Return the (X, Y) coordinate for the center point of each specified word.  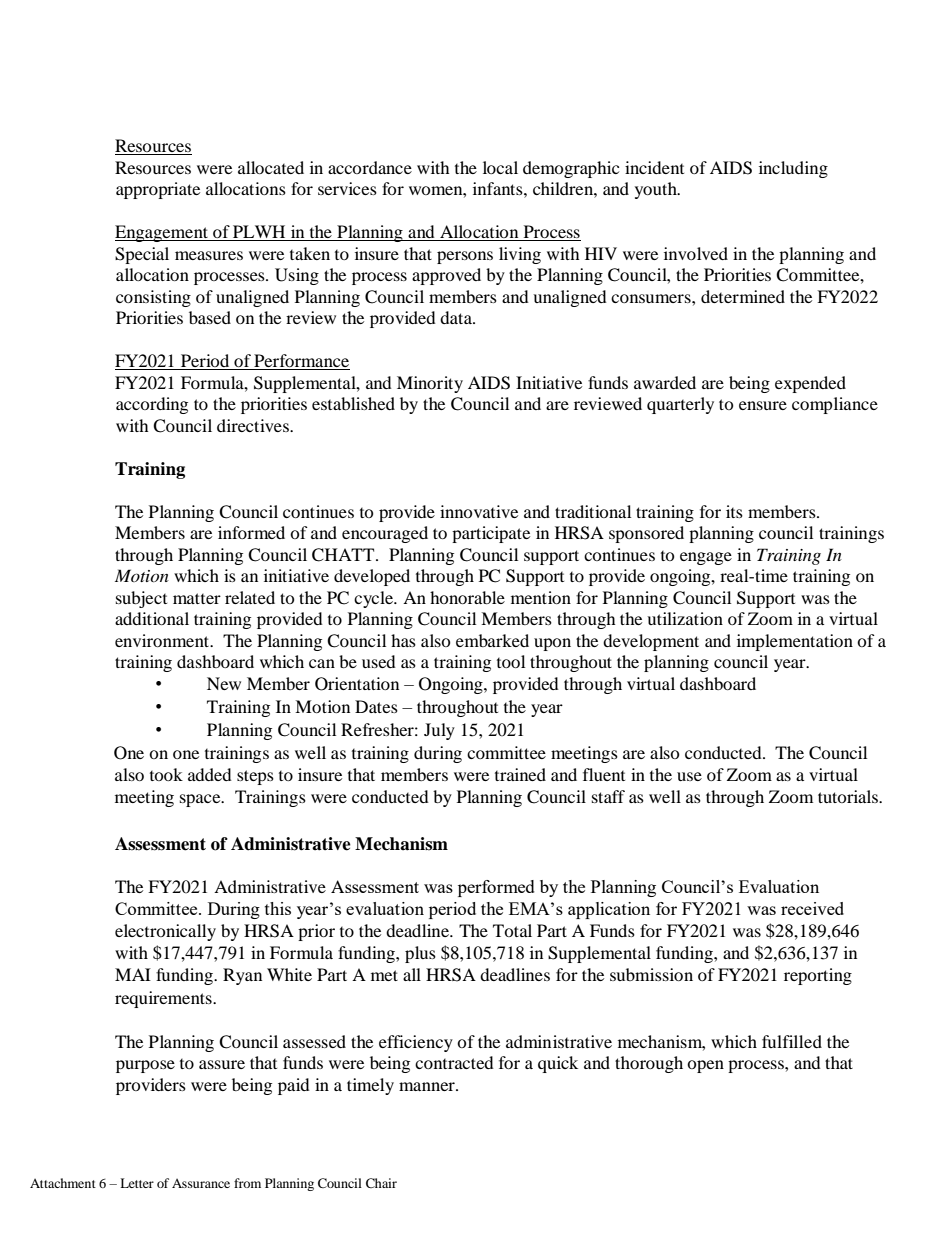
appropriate (158, 190)
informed (251, 532)
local (500, 167)
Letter (137, 1183)
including (793, 169)
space (201, 800)
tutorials (849, 796)
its (734, 511)
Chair (381, 1183)
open (705, 1066)
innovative (479, 511)
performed (496, 888)
